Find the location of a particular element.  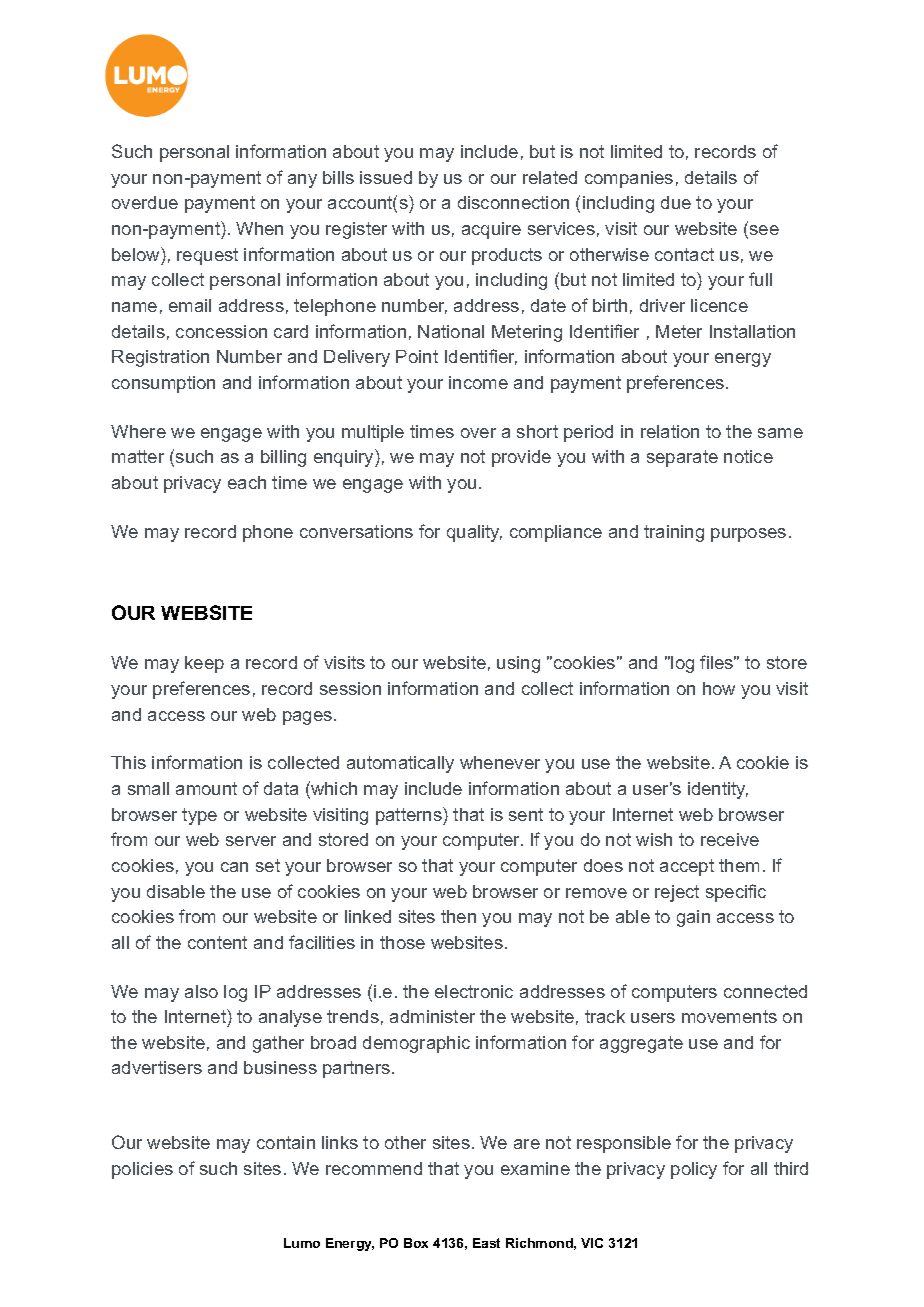

acquire is located at coordinates (491, 230).
